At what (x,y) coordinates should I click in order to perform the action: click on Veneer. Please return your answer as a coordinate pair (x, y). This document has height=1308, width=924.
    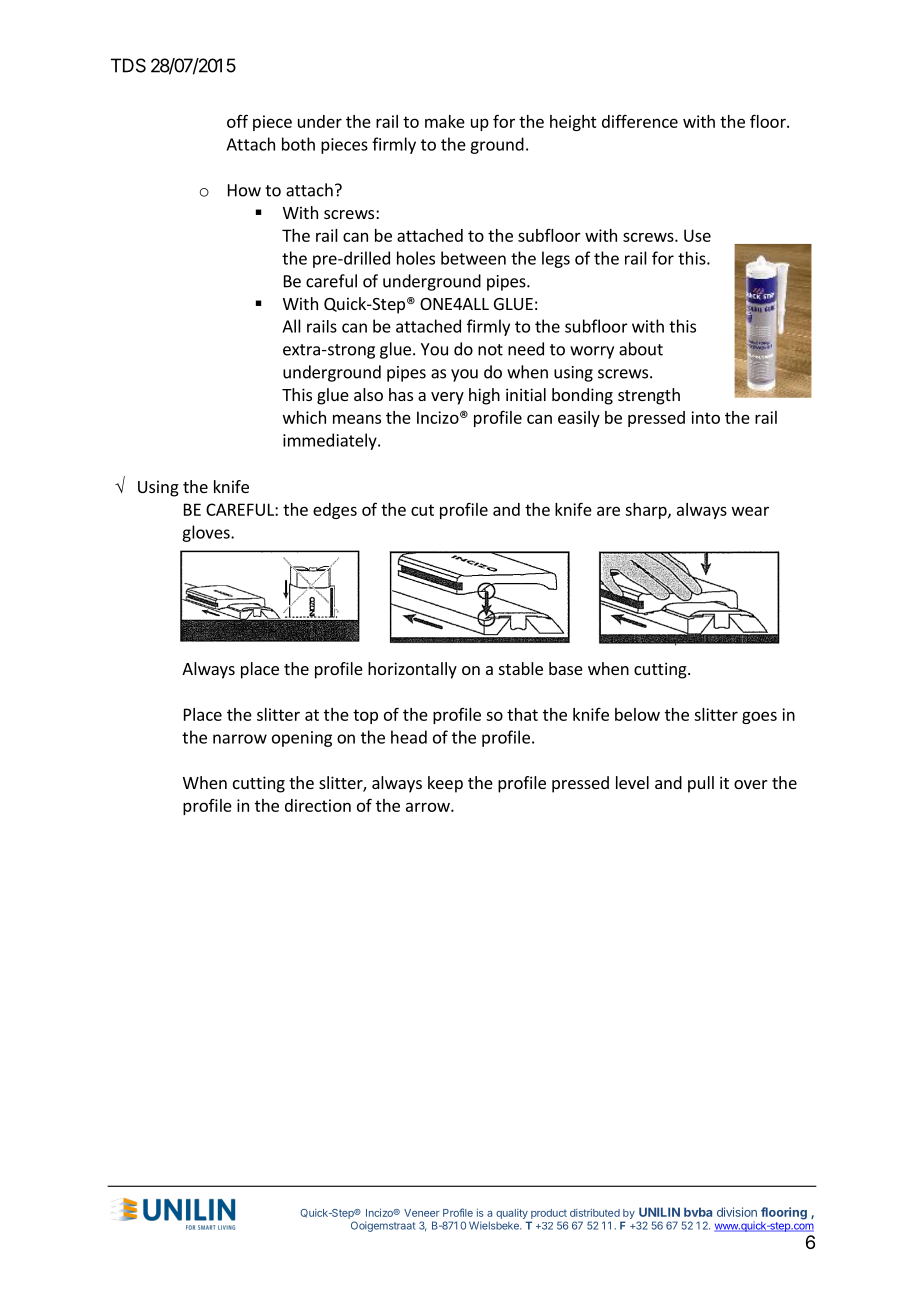
    Looking at the image, I should click on (421, 1213).
